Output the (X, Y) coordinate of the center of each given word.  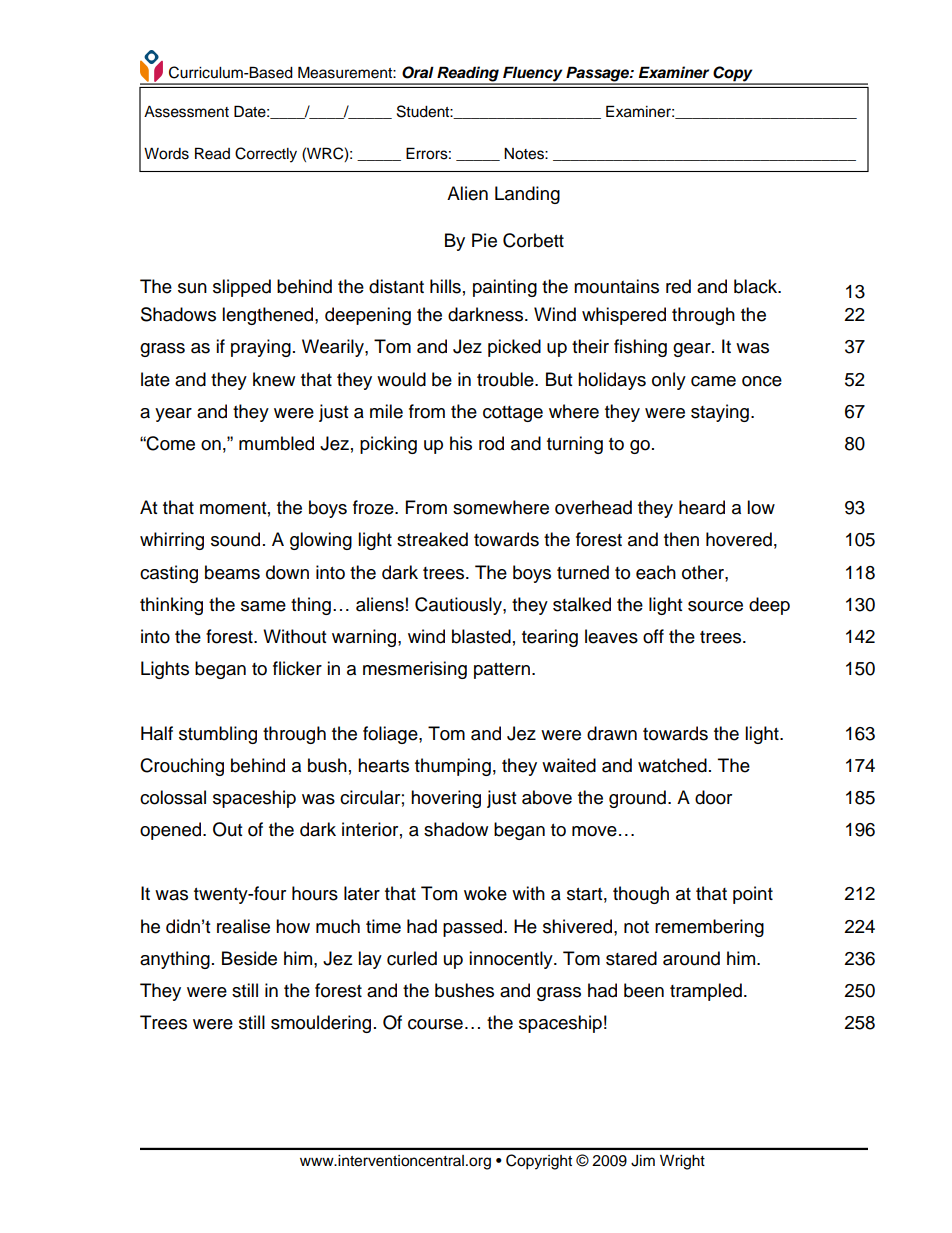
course (435, 1024)
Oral (418, 72)
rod (491, 443)
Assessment (186, 112)
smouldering (321, 1024)
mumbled (276, 443)
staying (720, 413)
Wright (682, 1162)
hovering (446, 799)
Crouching (182, 767)
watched (672, 765)
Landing (527, 195)
